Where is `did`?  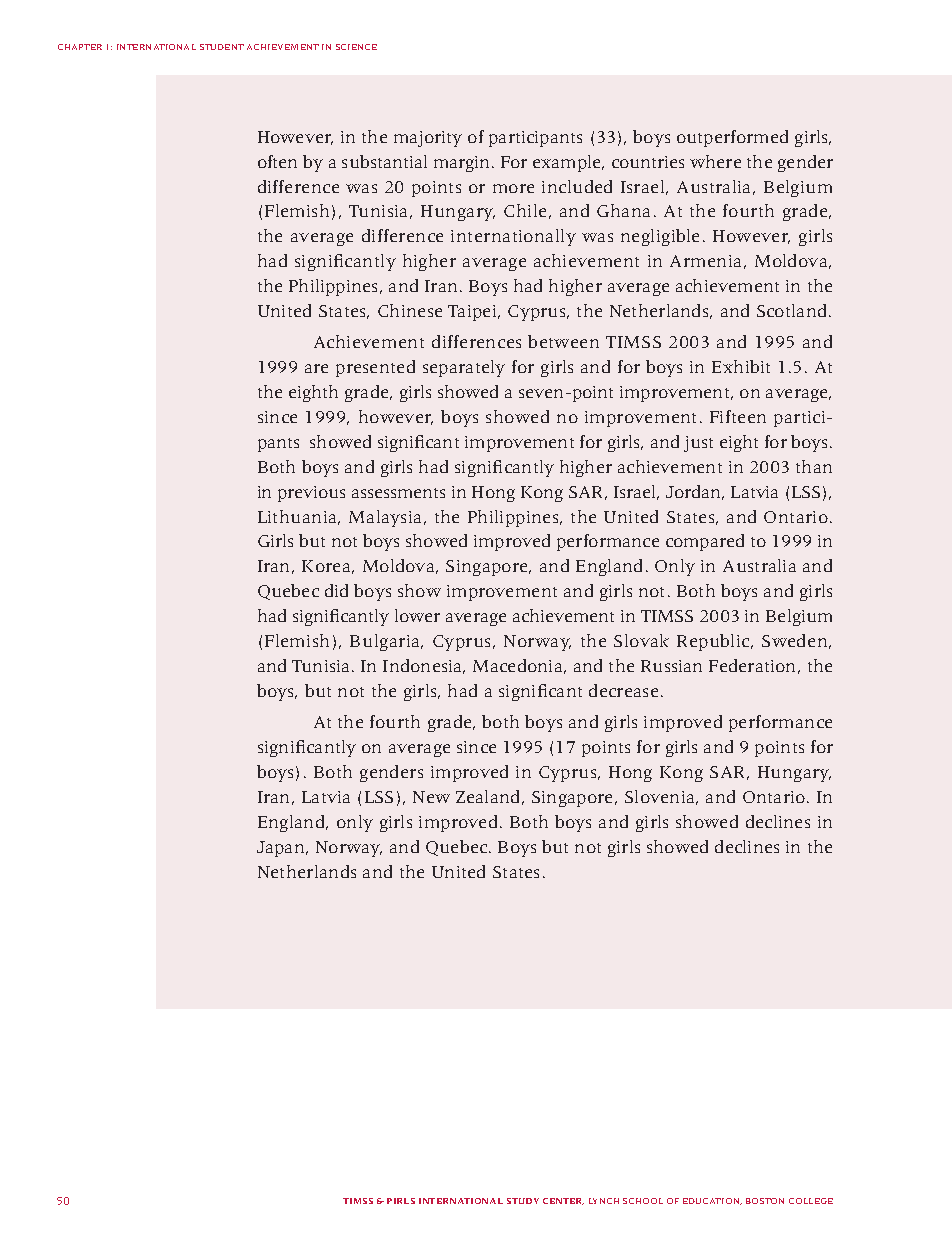
did is located at coordinates (336, 590).
